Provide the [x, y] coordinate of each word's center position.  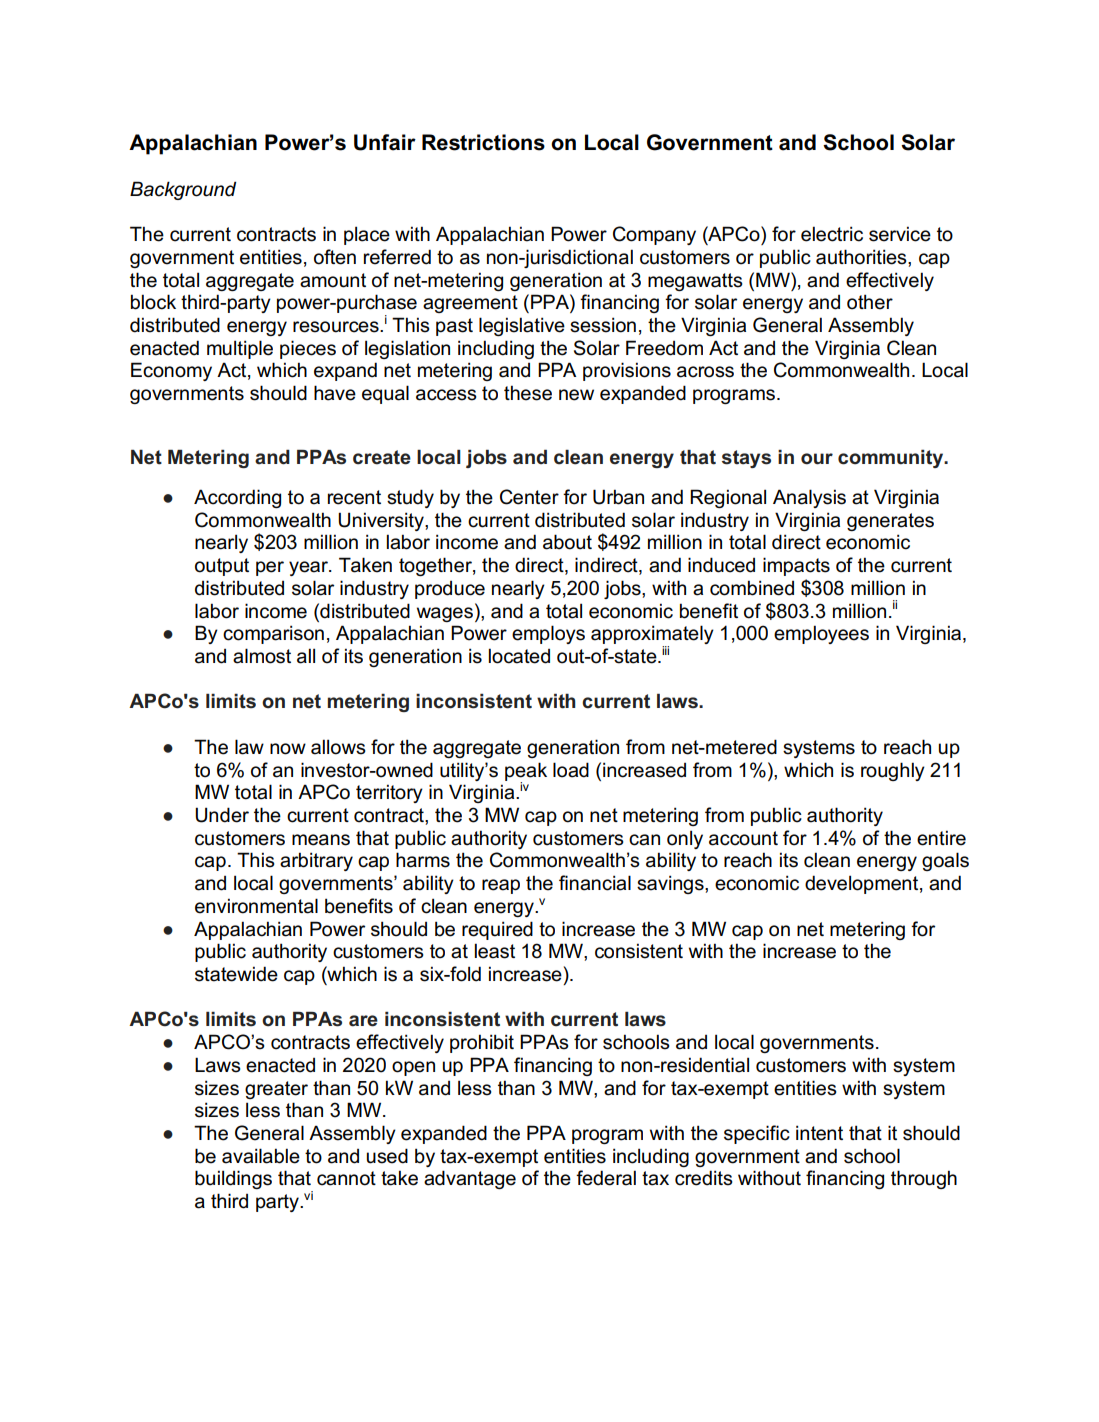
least [495, 951]
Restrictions [483, 142]
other [870, 302]
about [567, 542]
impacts [796, 566]
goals [945, 861]
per [270, 568]
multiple [240, 349]
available [261, 1156]
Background [183, 190]
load [571, 770]
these [528, 393]
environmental [256, 906]
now [288, 749]
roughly [893, 771]
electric [832, 234]
